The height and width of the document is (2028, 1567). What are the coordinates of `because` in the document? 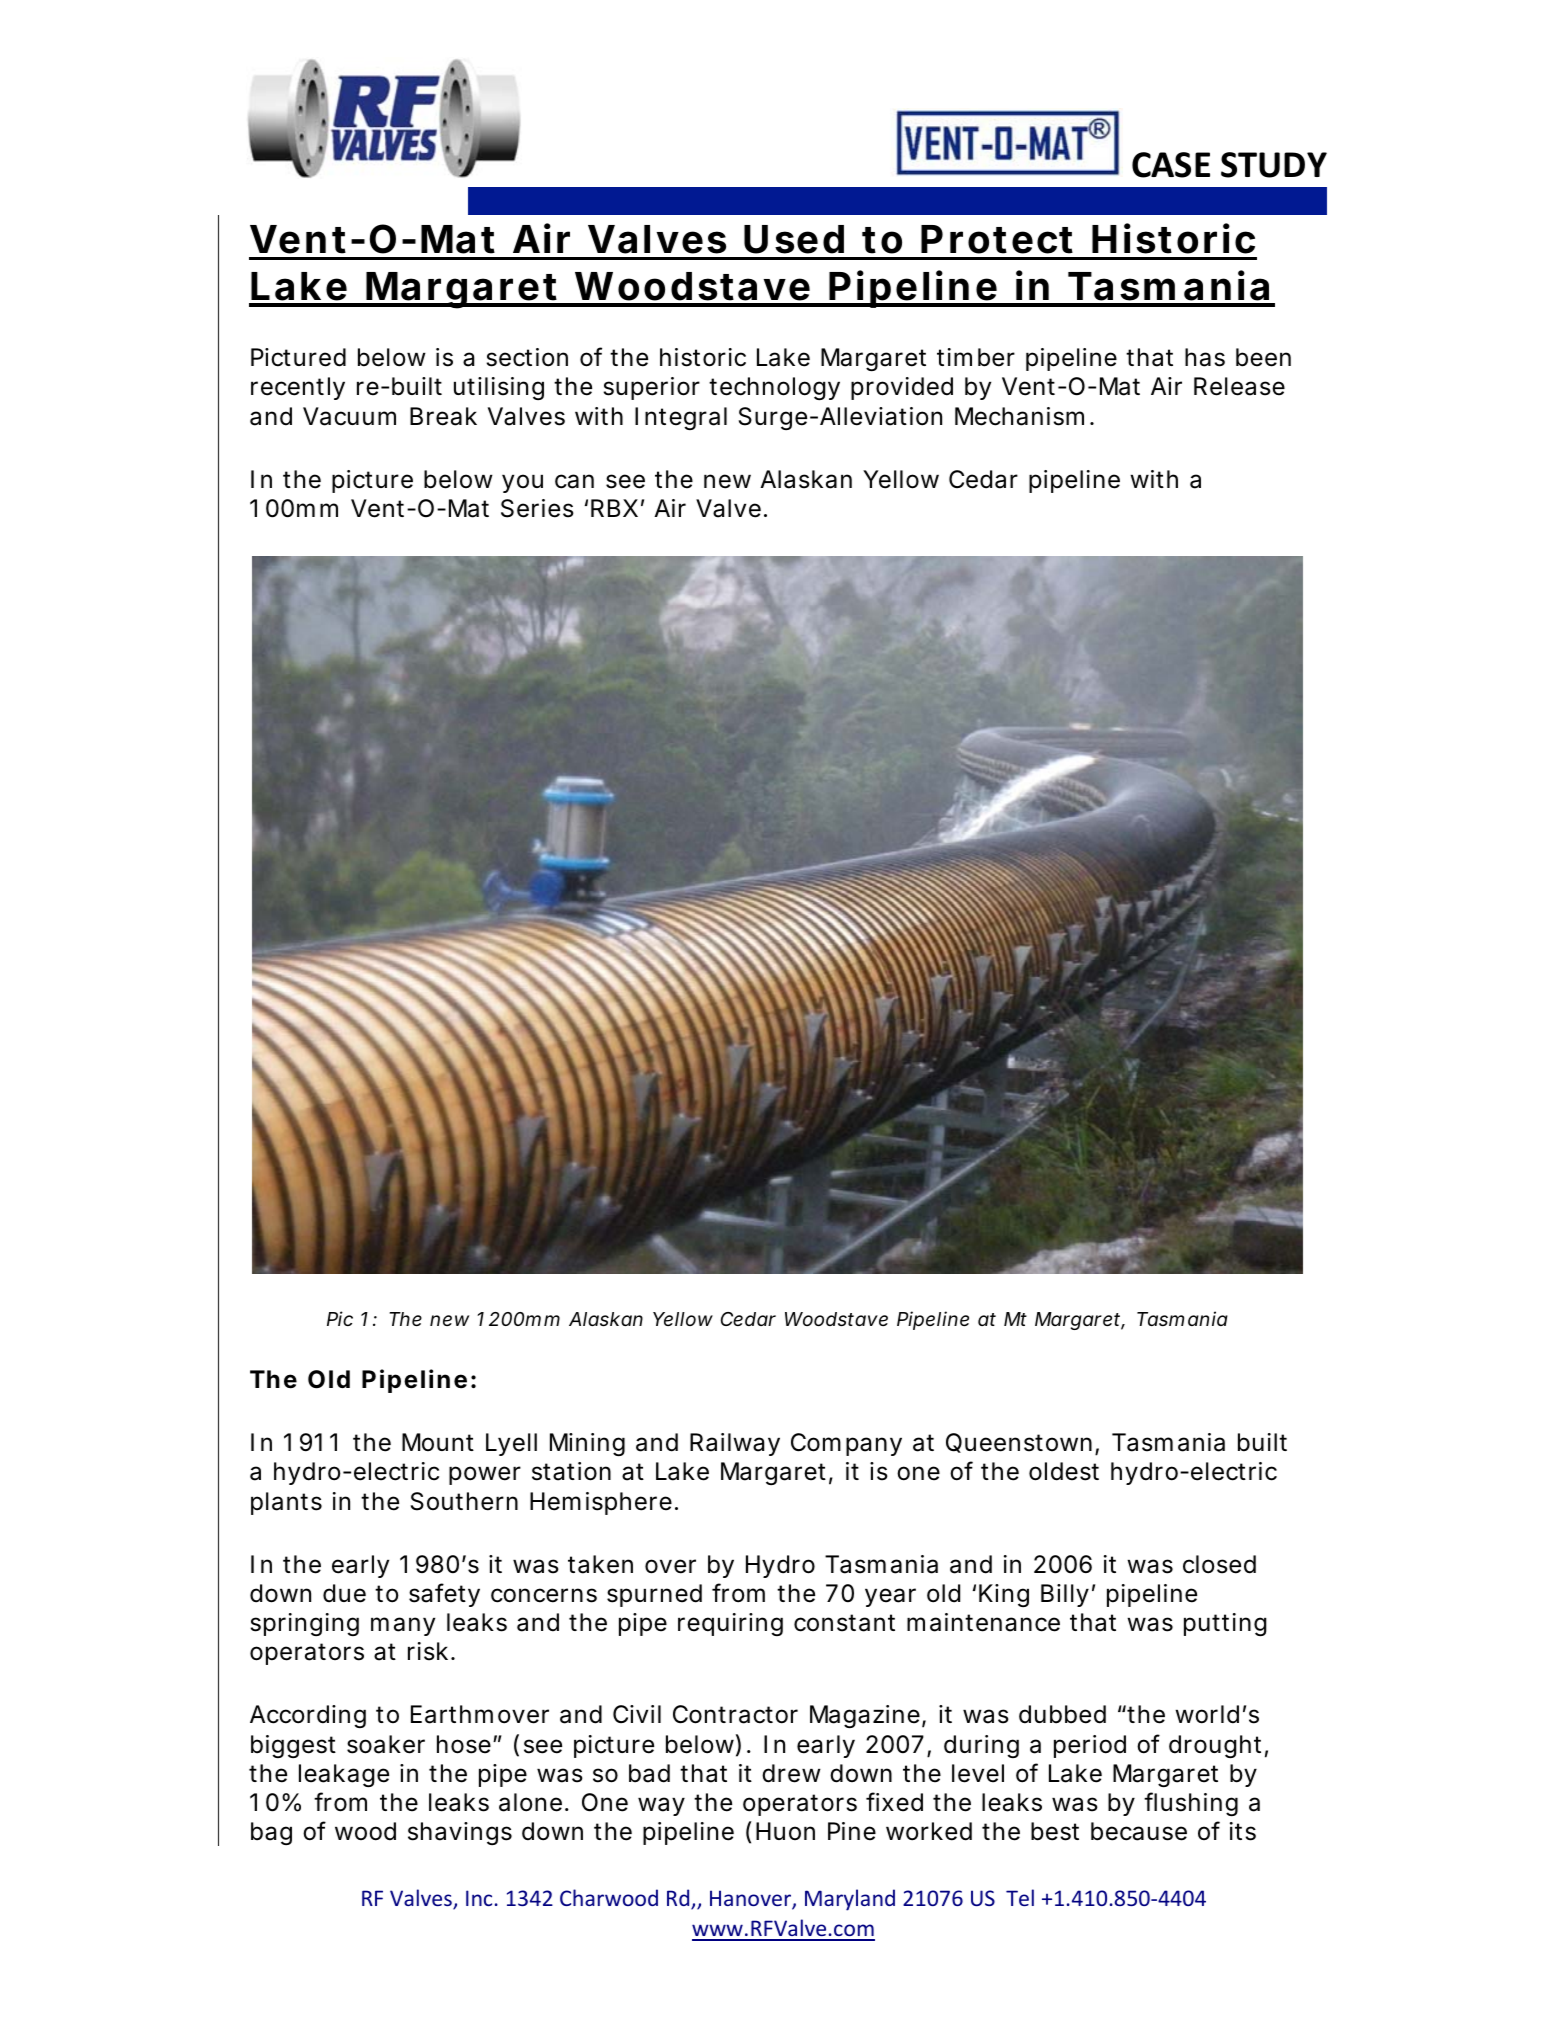 It's located at (1139, 1831).
